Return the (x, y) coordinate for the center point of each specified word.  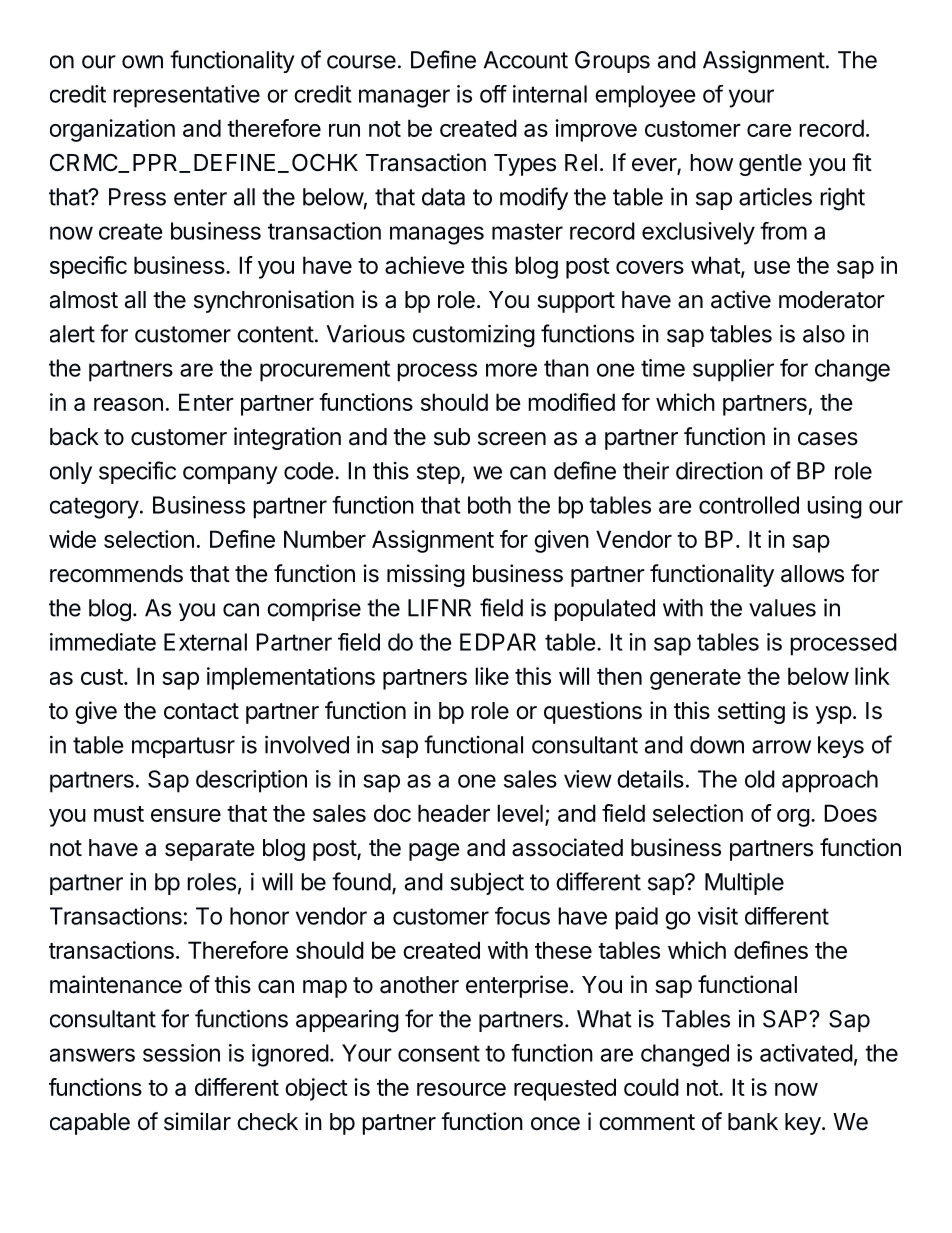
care (769, 130)
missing (426, 575)
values (782, 608)
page (434, 852)
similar (197, 1121)
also (824, 334)
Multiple (744, 884)
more (511, 370)
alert (72, 334)
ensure (186, 815)
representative (186, 96)
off (493, 94)
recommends (116, 574)
